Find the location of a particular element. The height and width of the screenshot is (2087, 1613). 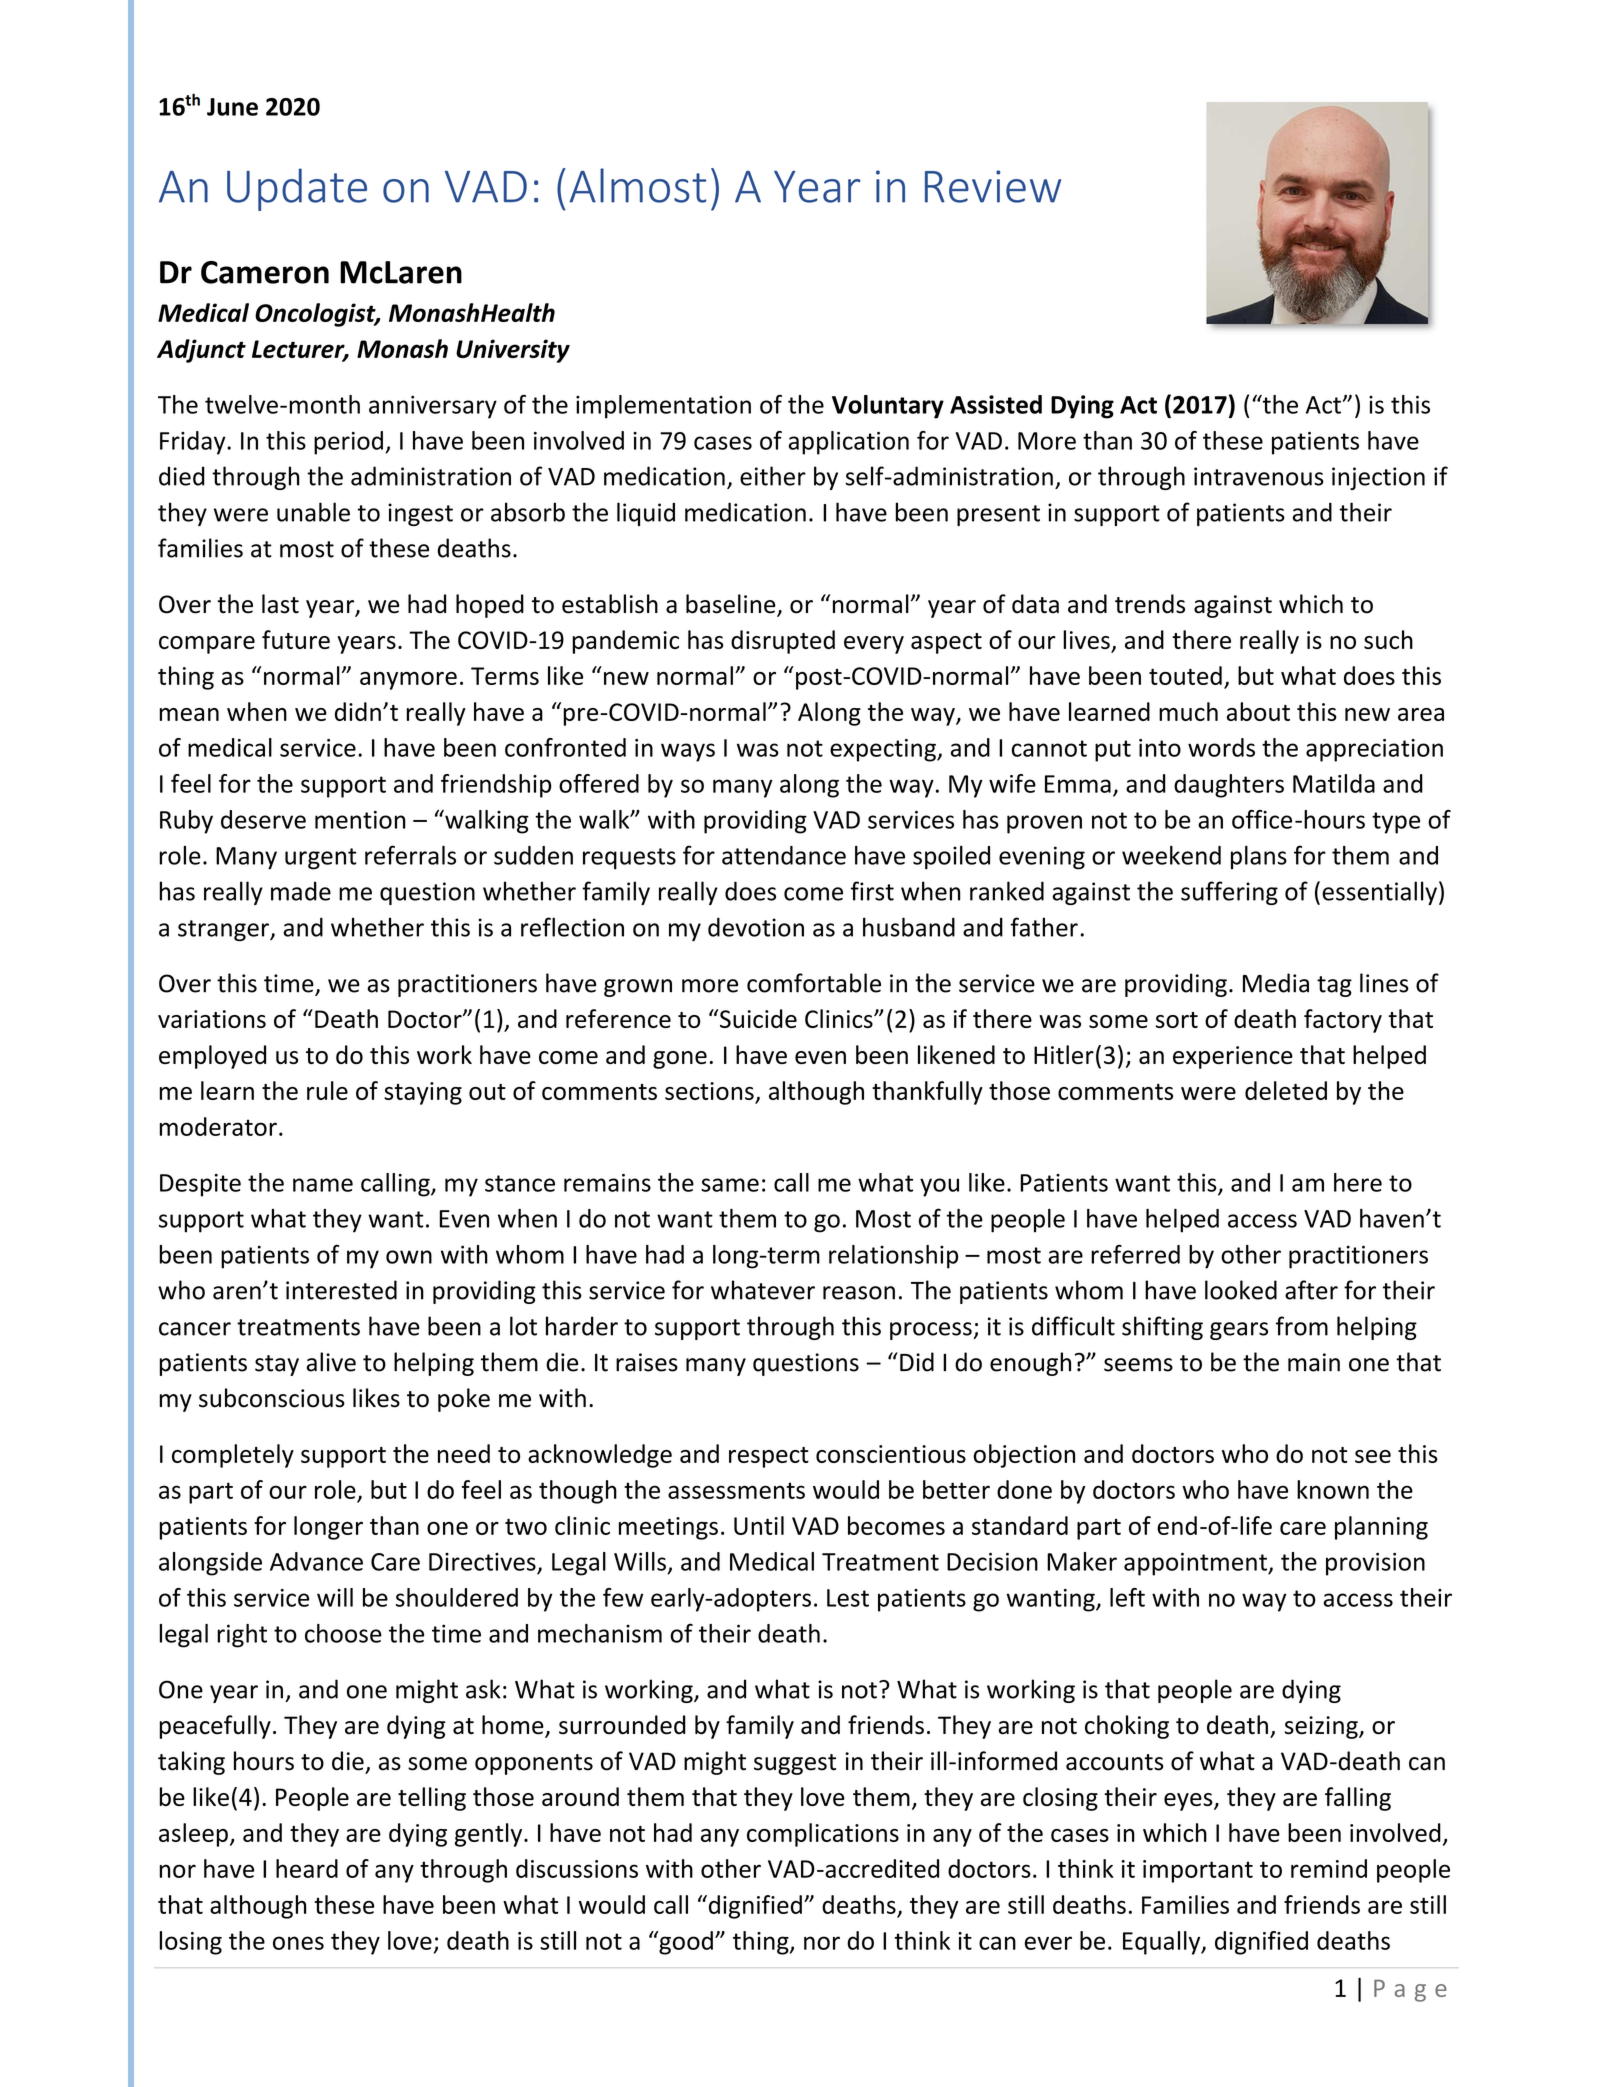

expecting is located at coordinates (884, 750).
